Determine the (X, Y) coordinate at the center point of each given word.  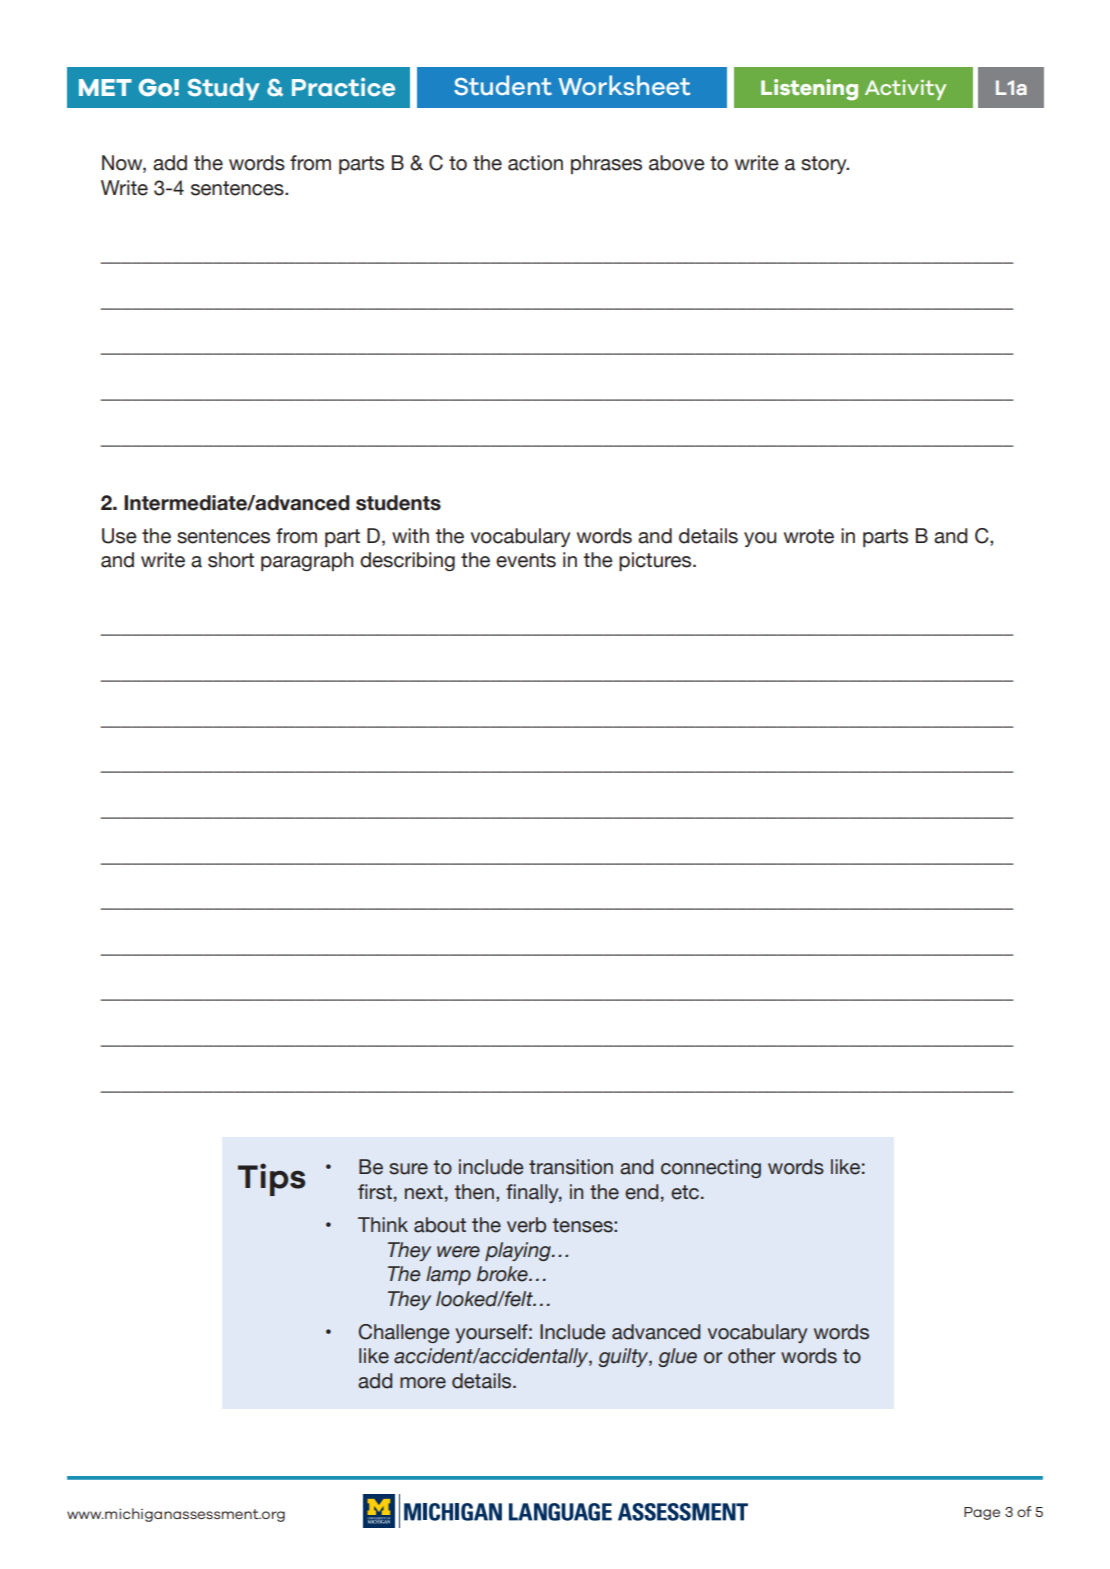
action (535, 163)
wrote (809, 536)
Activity (905, 90)
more (423, 1383)
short (231, 560)
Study (224, 89)
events (526, 560)
